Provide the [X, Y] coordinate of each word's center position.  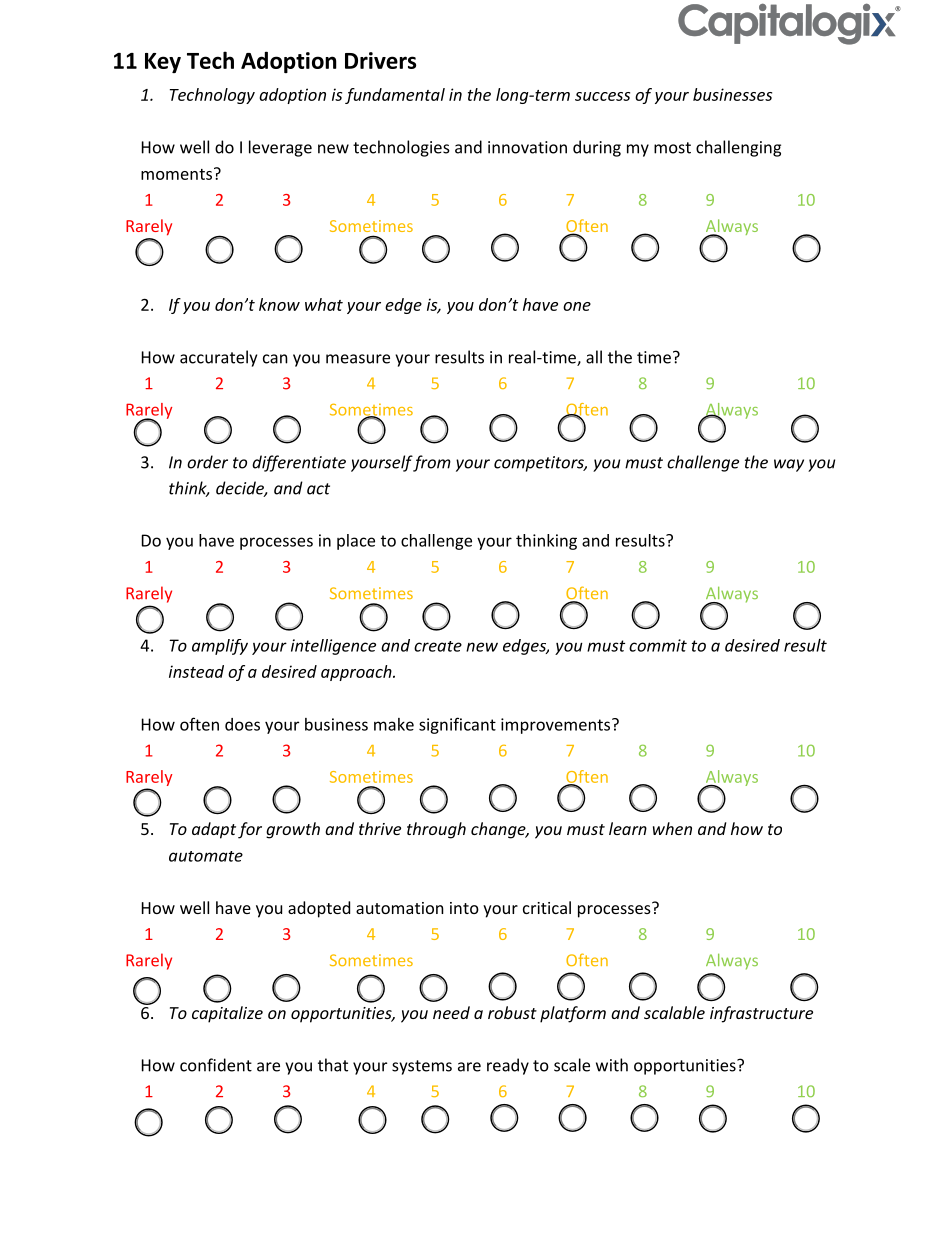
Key [163, 63]
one [577, 306]
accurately [218, 358]
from [431, 463]
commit [658, 645]
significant [457, 725]
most [672, 148]
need [451, 1012]
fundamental [395, 96]
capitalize [227, 1014]
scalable [674, 1012]
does [242, 724]
